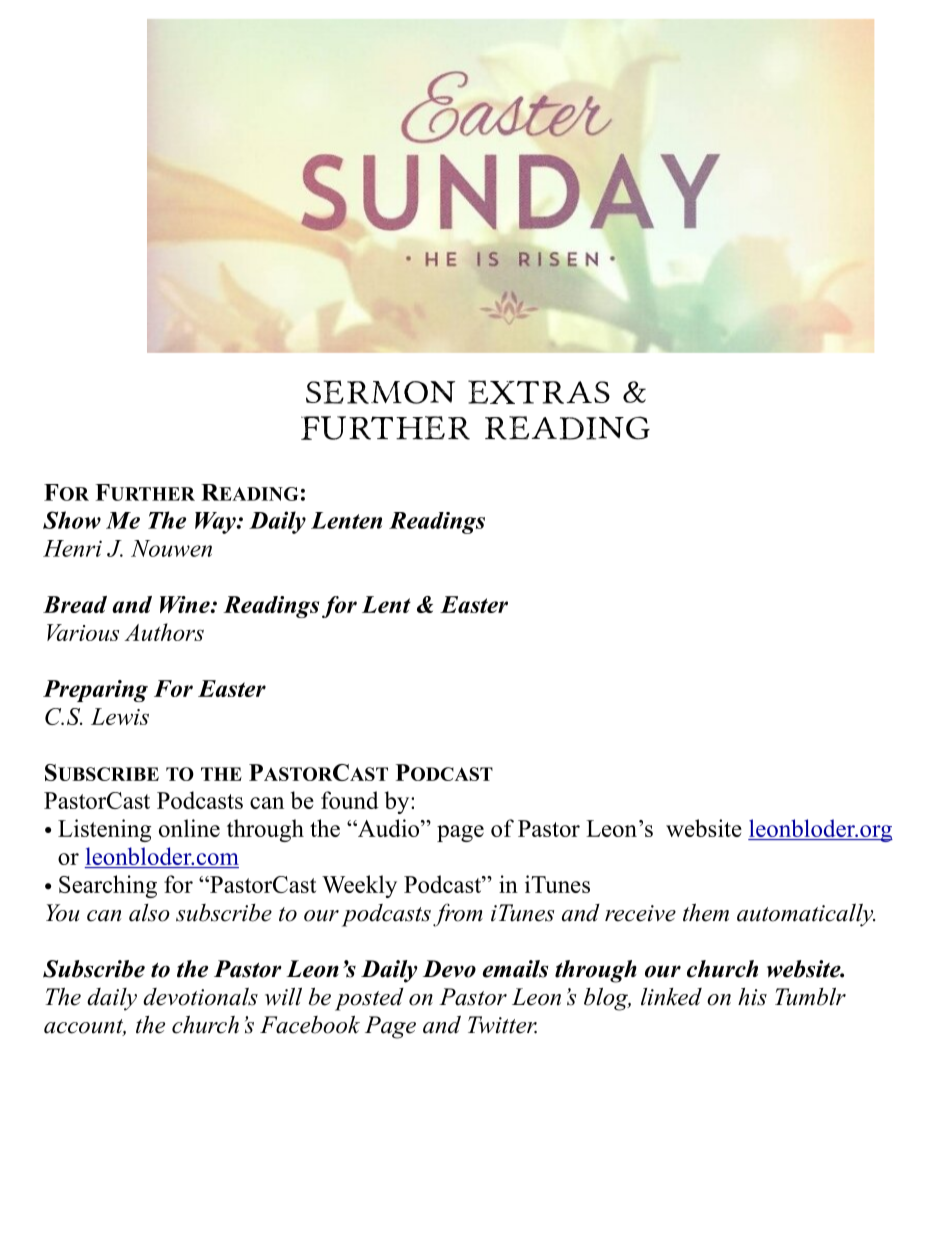  What do you see at coordinates (72, 520) in the document?
I see `Show` at bounding box center [72, 520].
